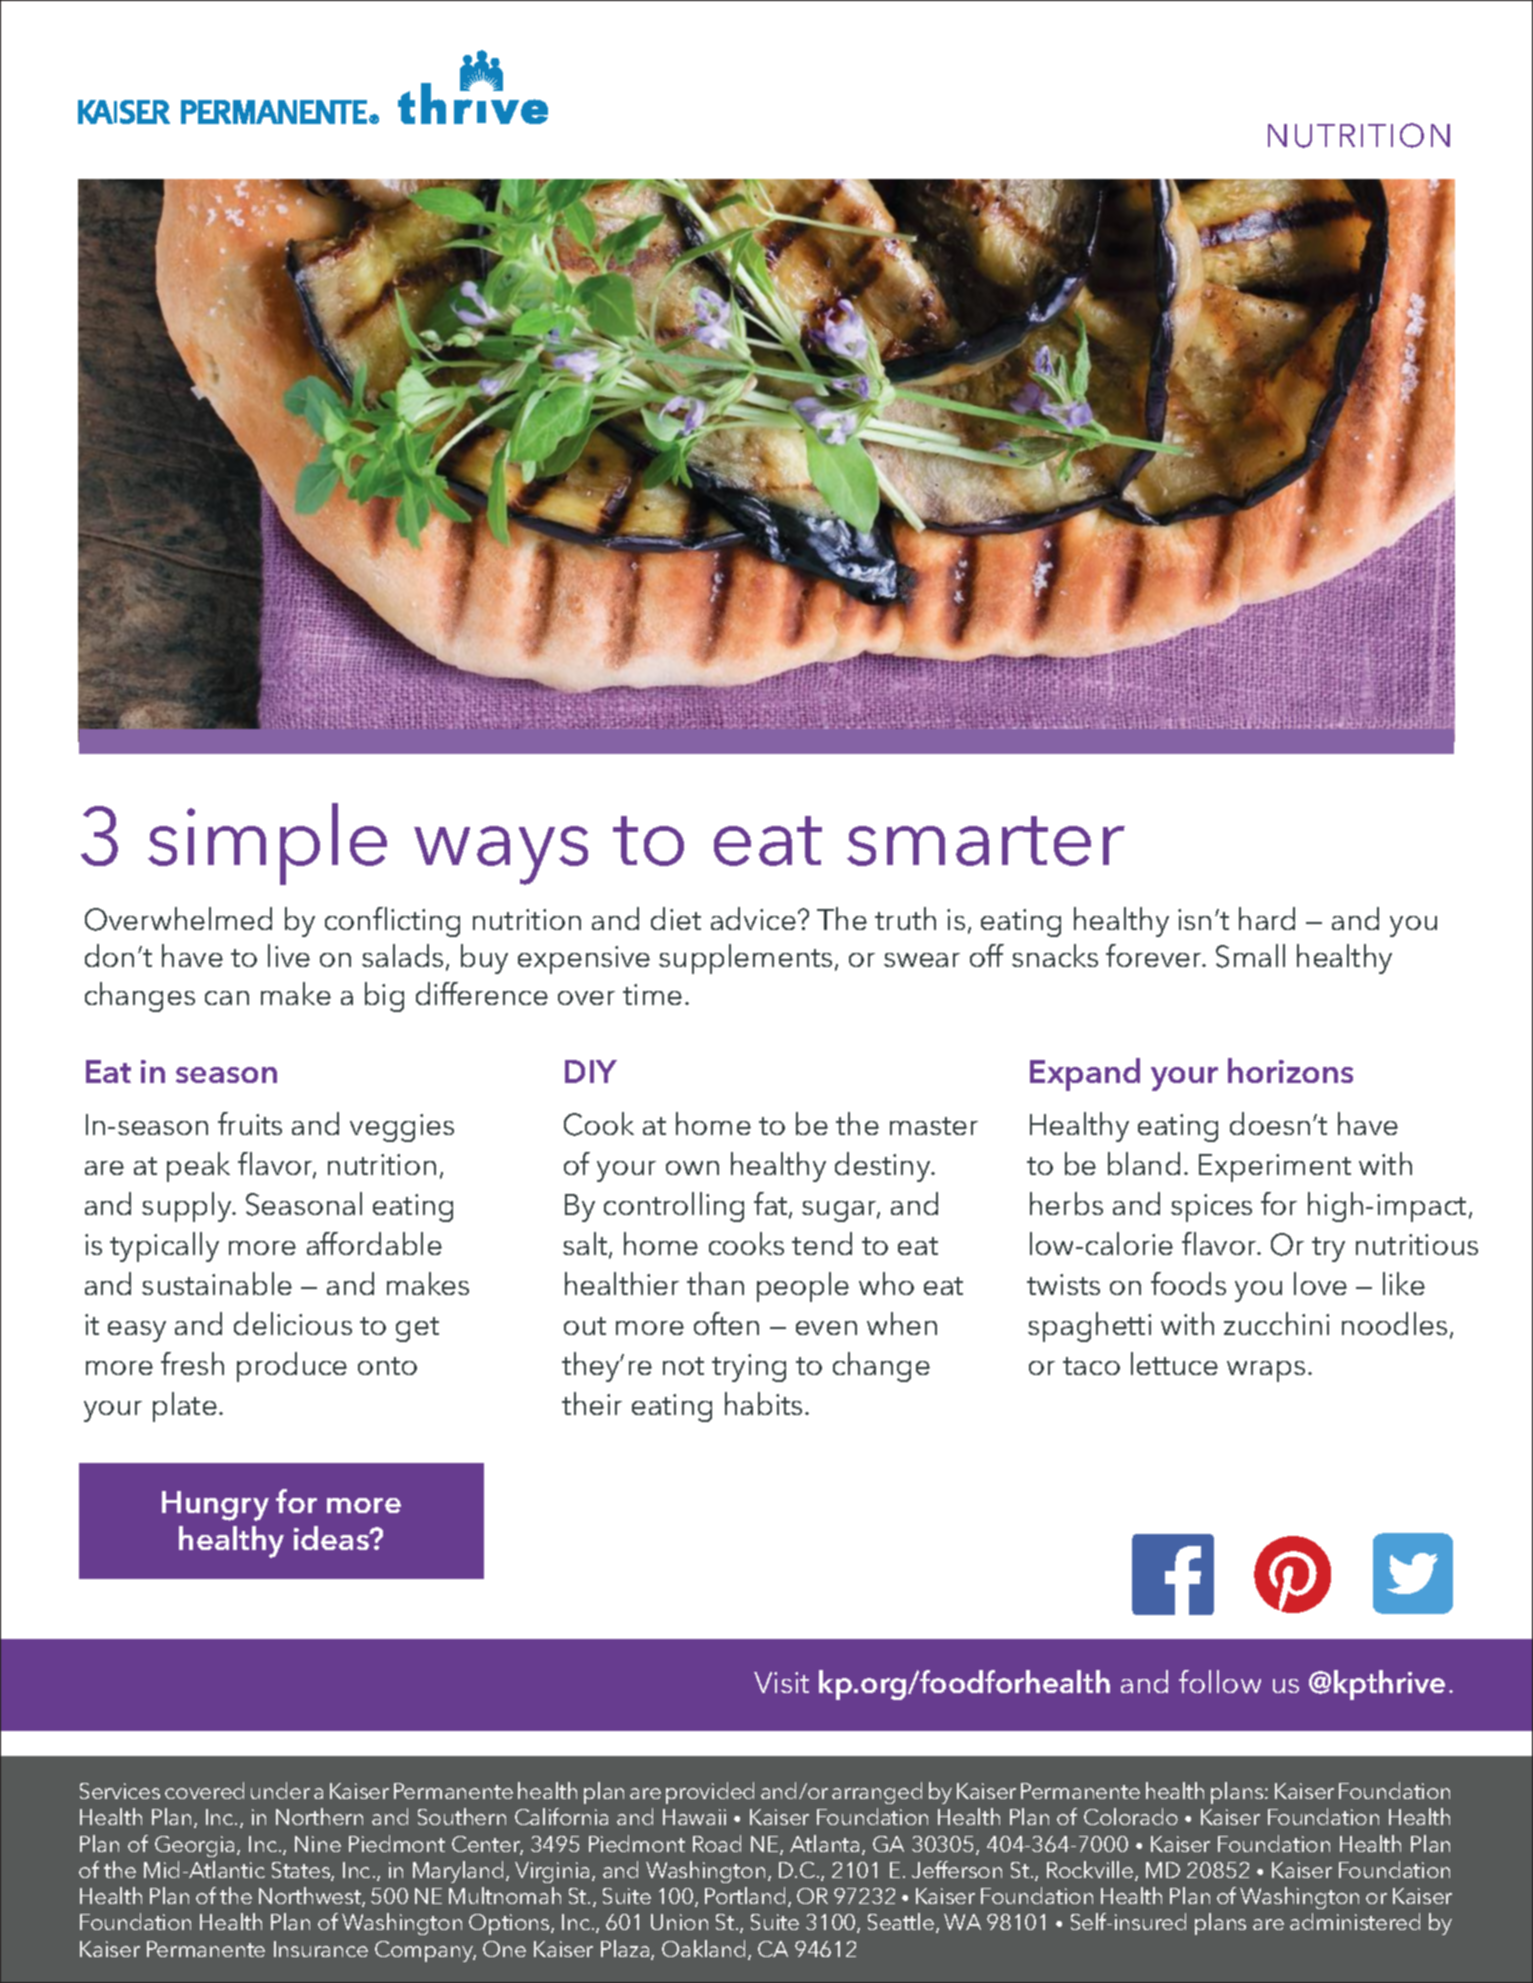  I want to click on administered, so click(1355, 1921).
